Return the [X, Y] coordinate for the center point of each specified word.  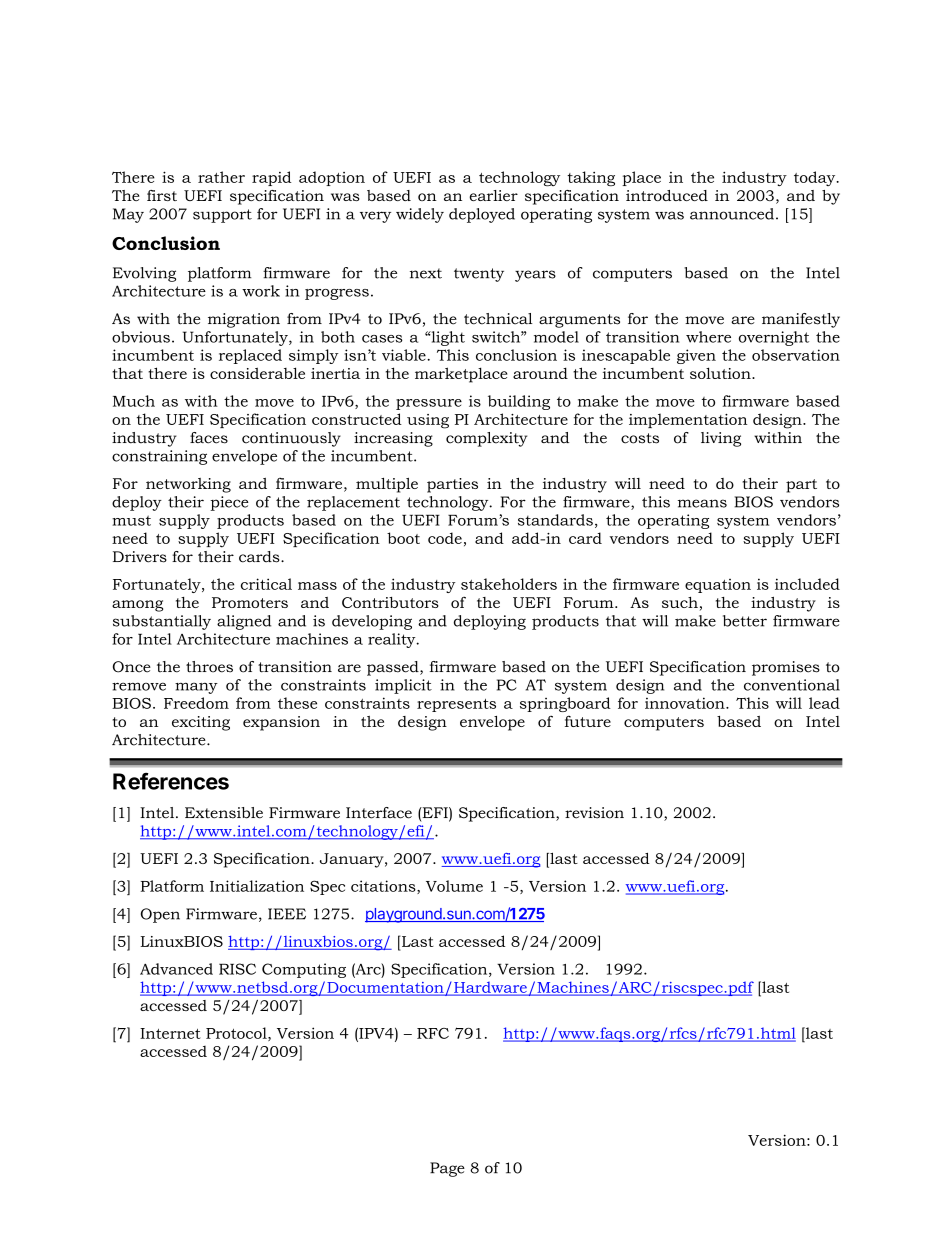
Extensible [224, 813]
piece [229, 503]
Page [447, 1169]
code [445, 538]
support [222, 216]
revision [594, 813]
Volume [454, 886]
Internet [170, 1033]
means [702, 503]
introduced [667, 195]
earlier [493, 195]
